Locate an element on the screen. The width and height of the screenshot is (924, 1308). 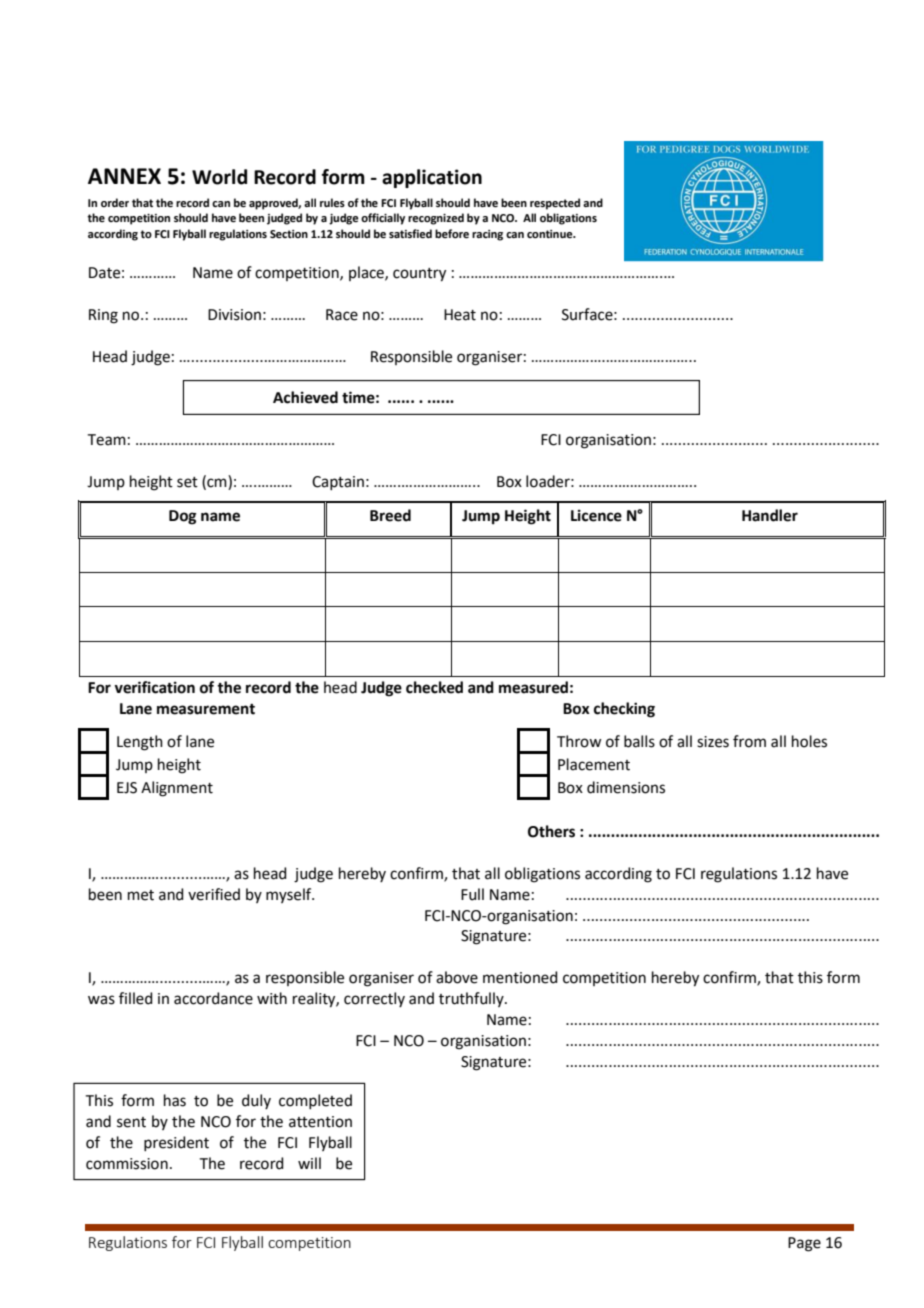
Breed is located at coordinates (390, 515).
